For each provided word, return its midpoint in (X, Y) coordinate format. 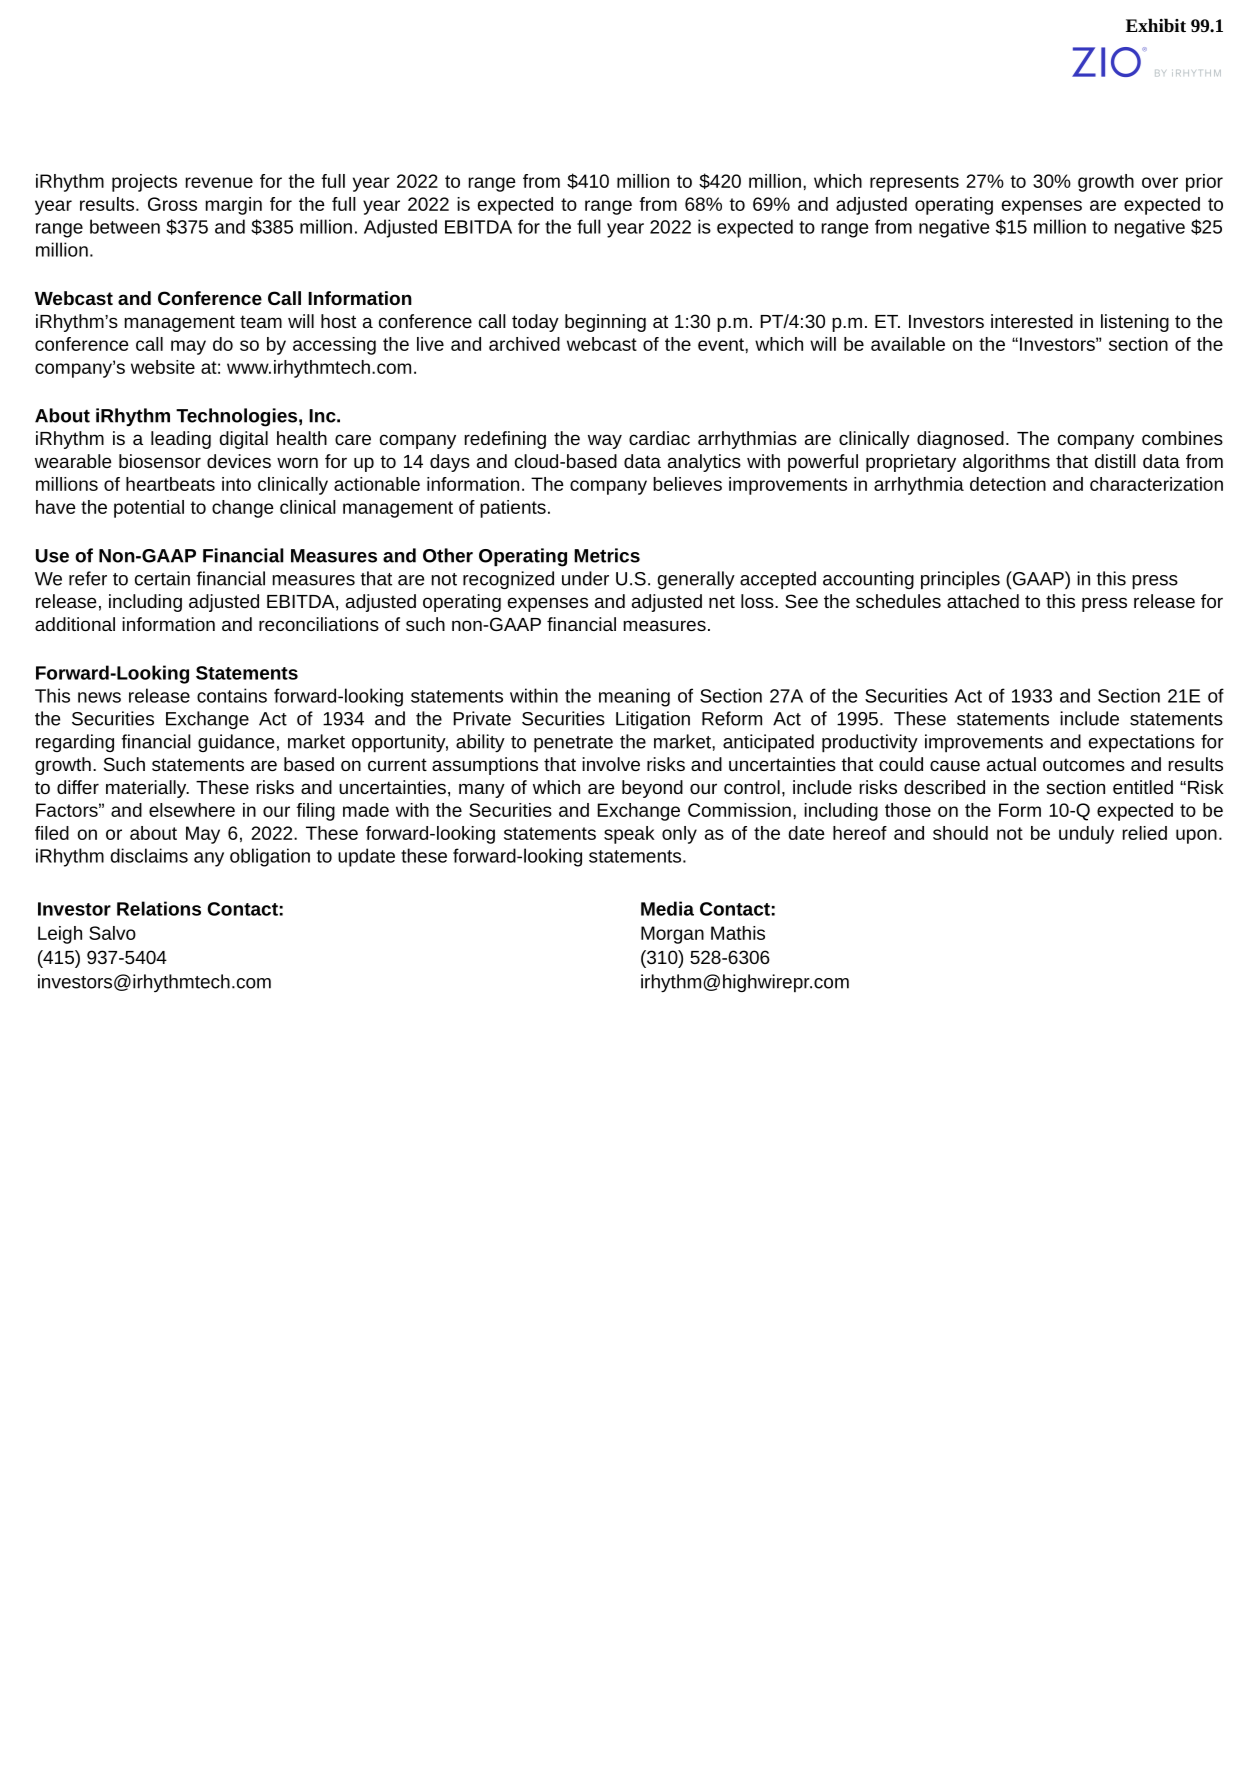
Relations (159, 908)
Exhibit (1156, 25)
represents (914, 183)
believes (687, 484)
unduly (1086, 835)
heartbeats (170, 484)
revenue (219, 182)
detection (1008, 484)
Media (667, 908)
